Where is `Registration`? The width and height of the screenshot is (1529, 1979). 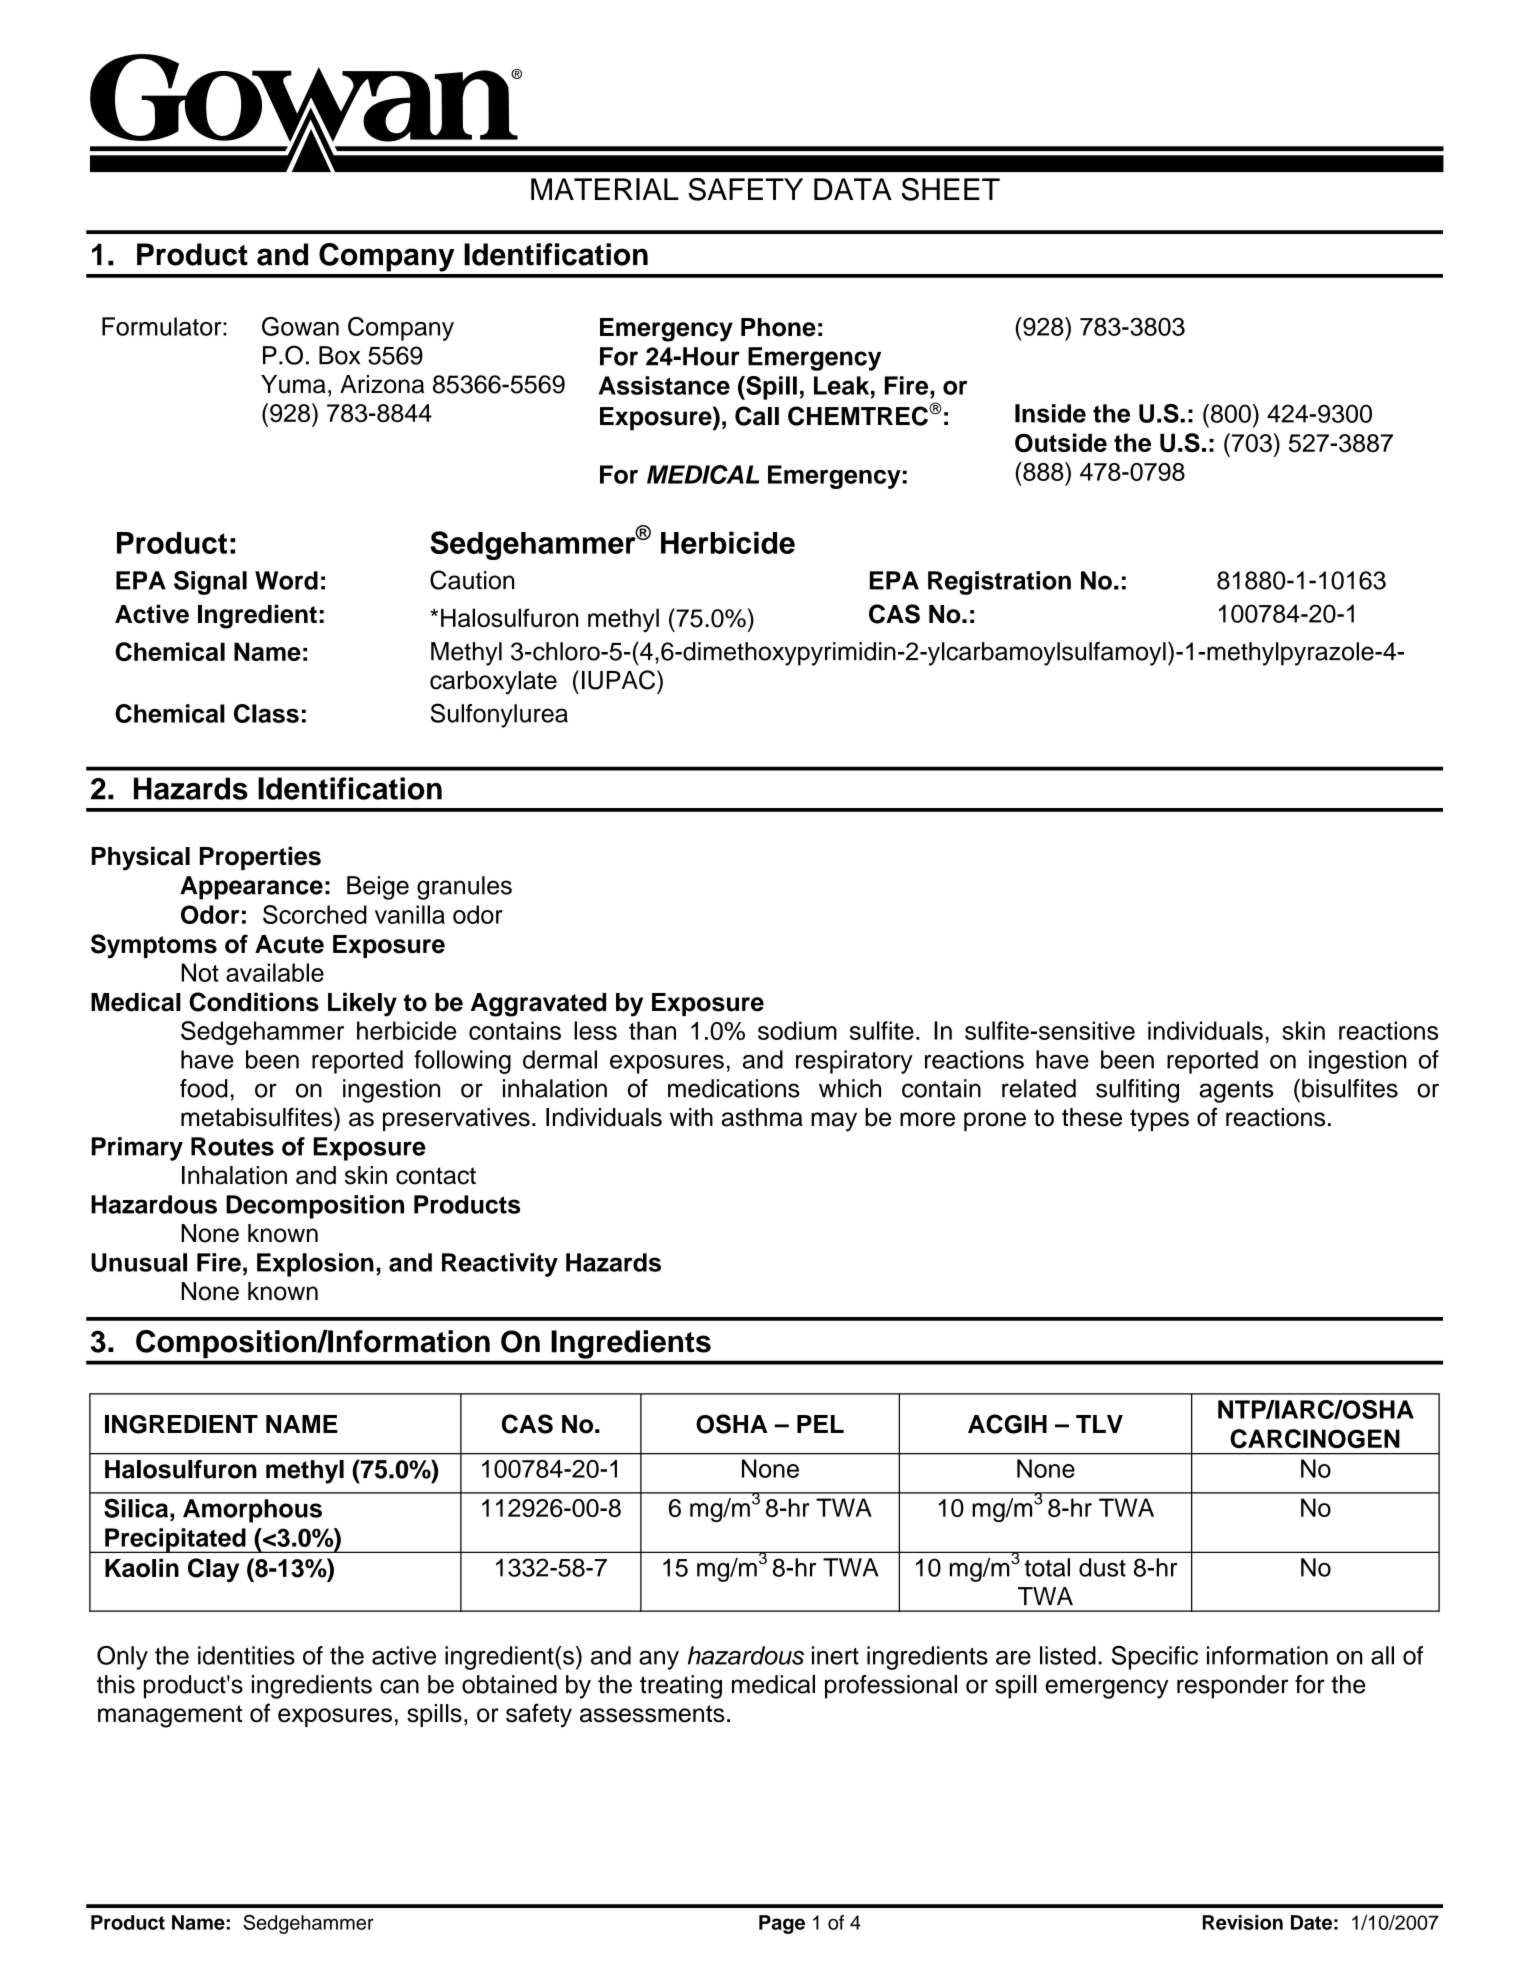
Registration is located at coordinates (999, 583).
